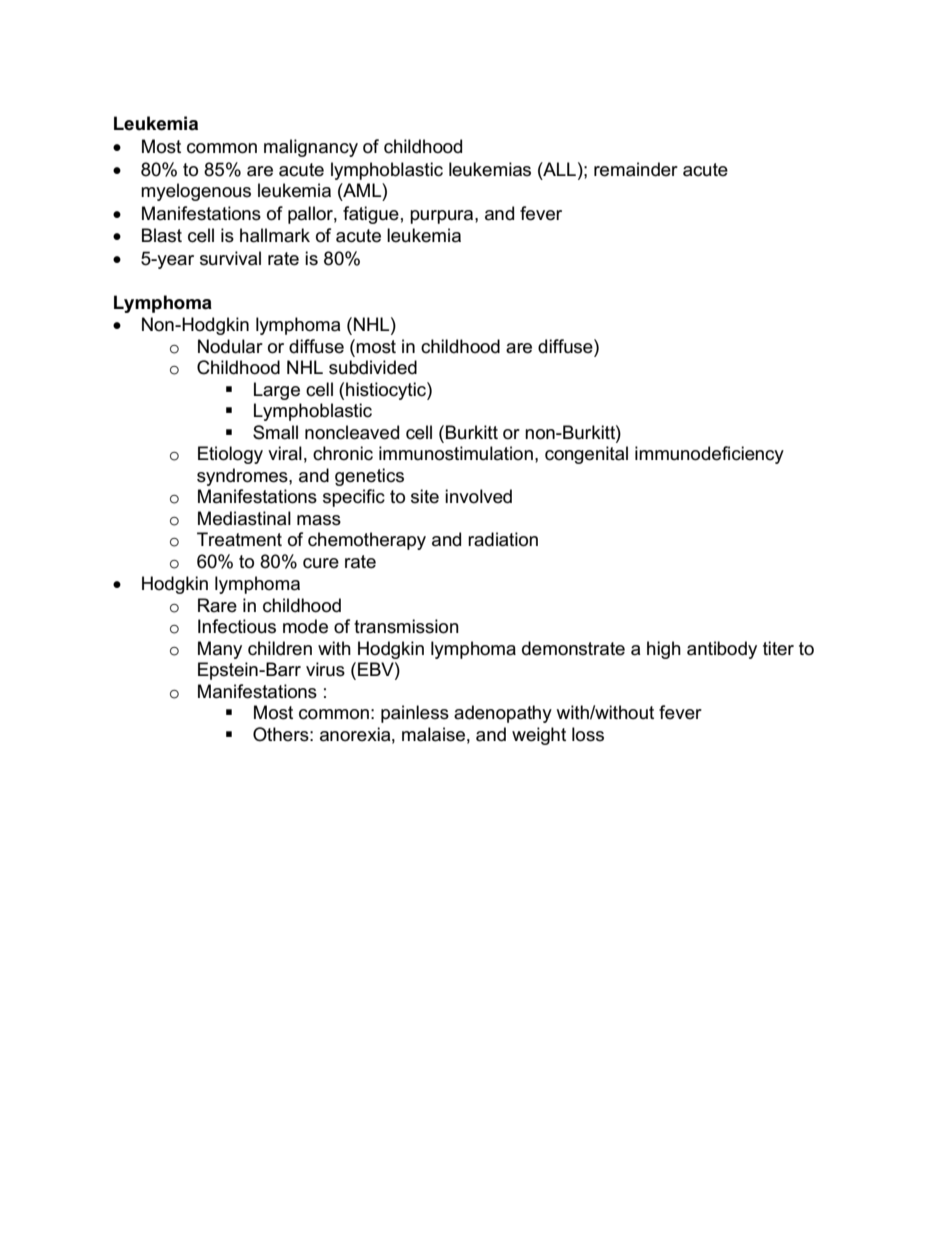 The width and height of the document is (952, 1233). What do you see at coordinates (588, 734) in the document?
I see `loss` at bounding box center [588, 734].
